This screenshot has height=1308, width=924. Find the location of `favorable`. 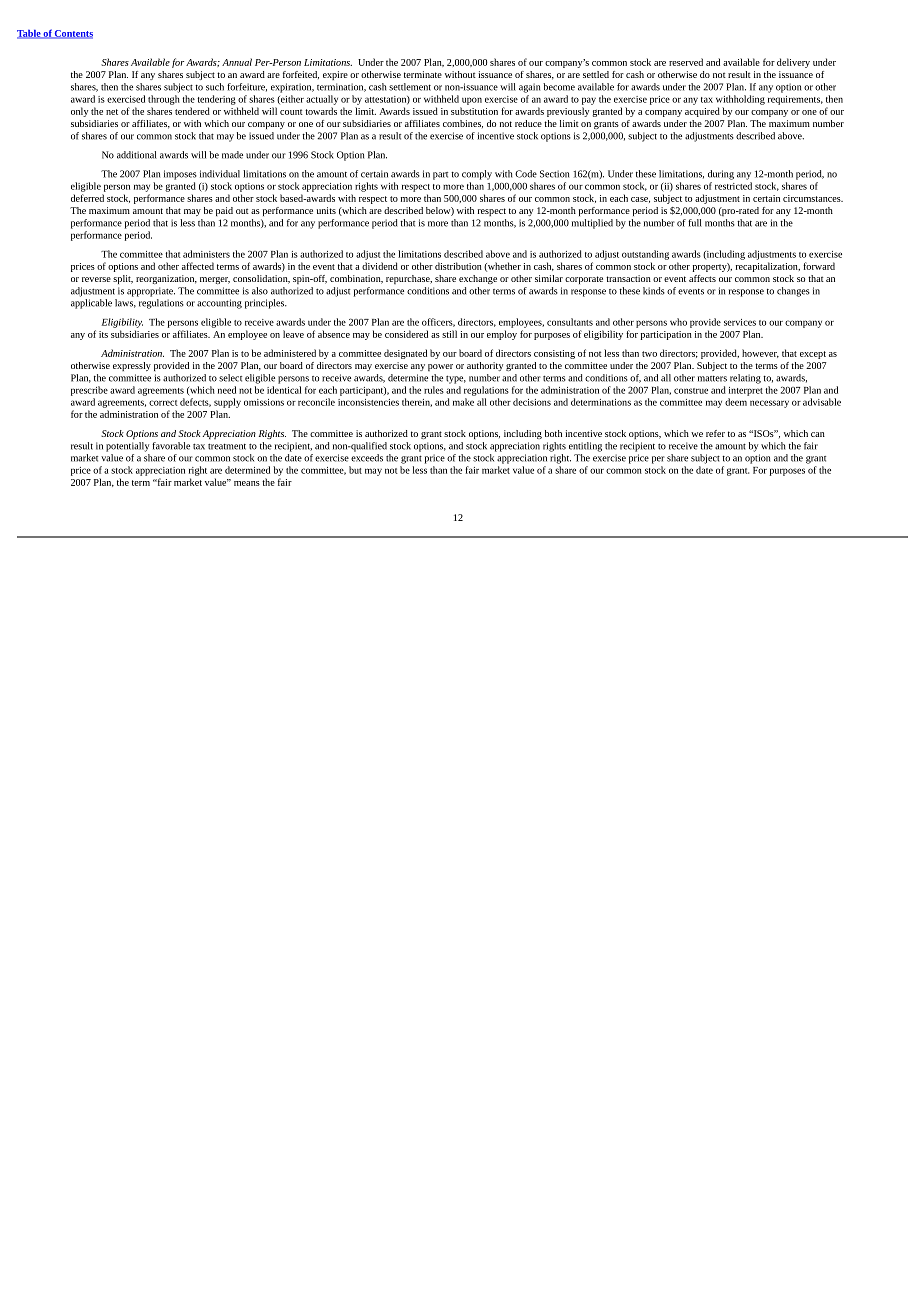

favorable is located at coordinates (171, 446).
